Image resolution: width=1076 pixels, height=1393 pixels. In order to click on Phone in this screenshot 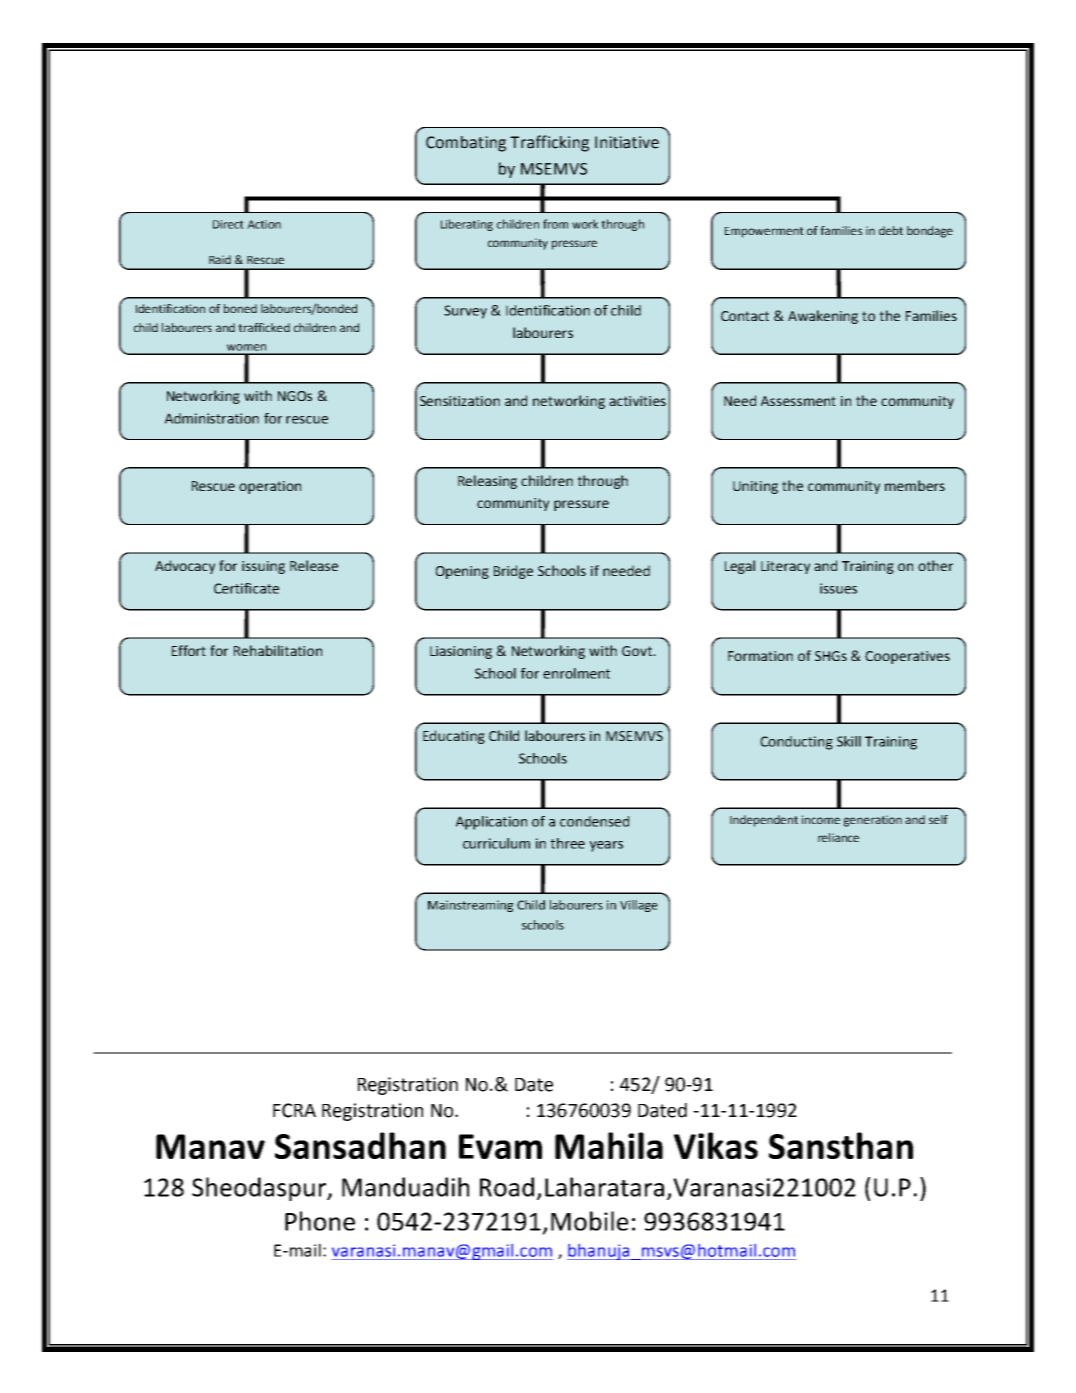, I will do `click(320, 1221)`.
